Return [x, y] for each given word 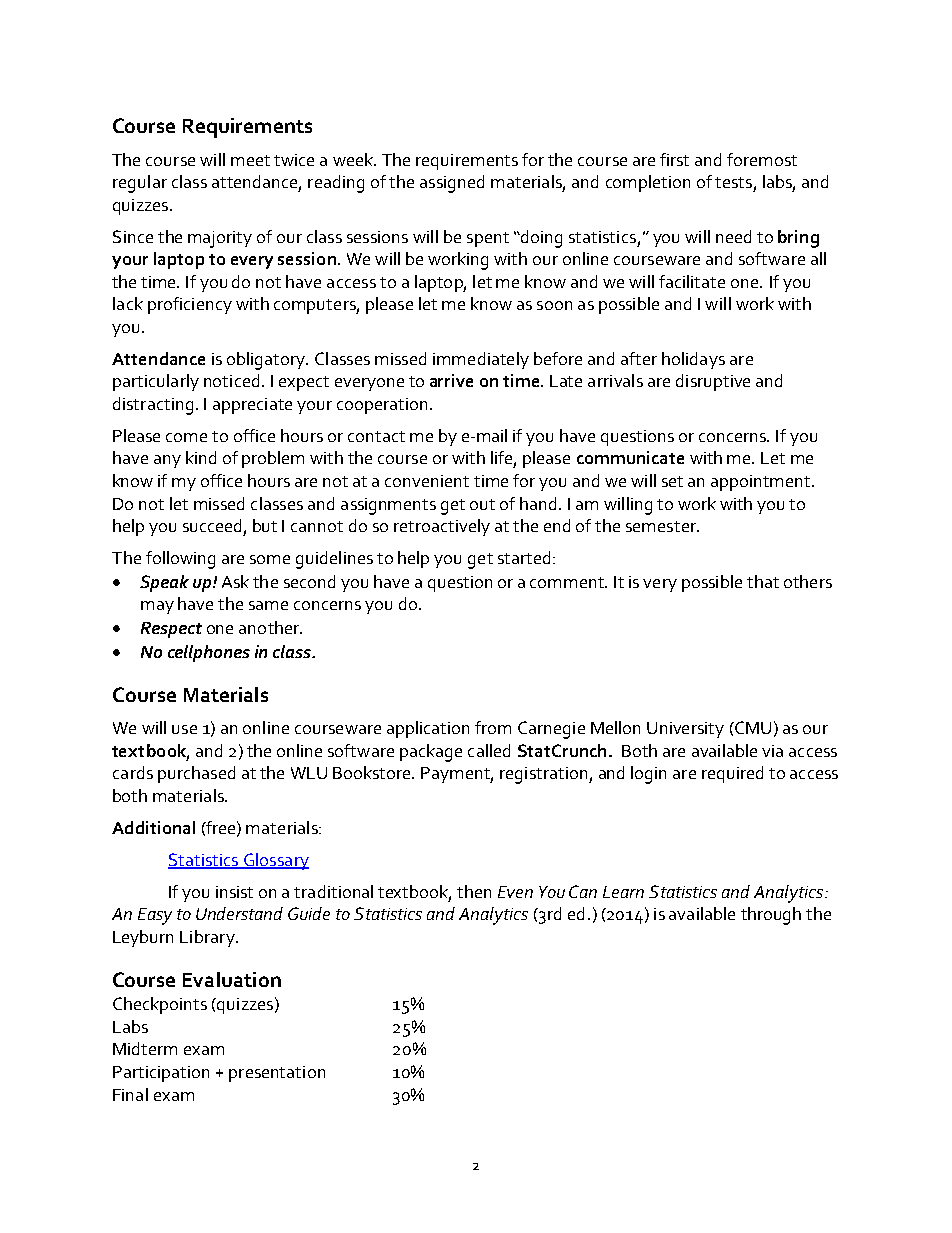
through [771, 916]
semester [662, 526]
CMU [752, 727]
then [474, 891]
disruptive [713, 382]
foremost [762, 159]
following [180, 560]
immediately [481, 360]
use [184, 729]
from [493, 727]
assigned [452, 184]
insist [234, 892]
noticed [231, 380]
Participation [161, 1074]
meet [250, 160]
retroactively [442, 527]
